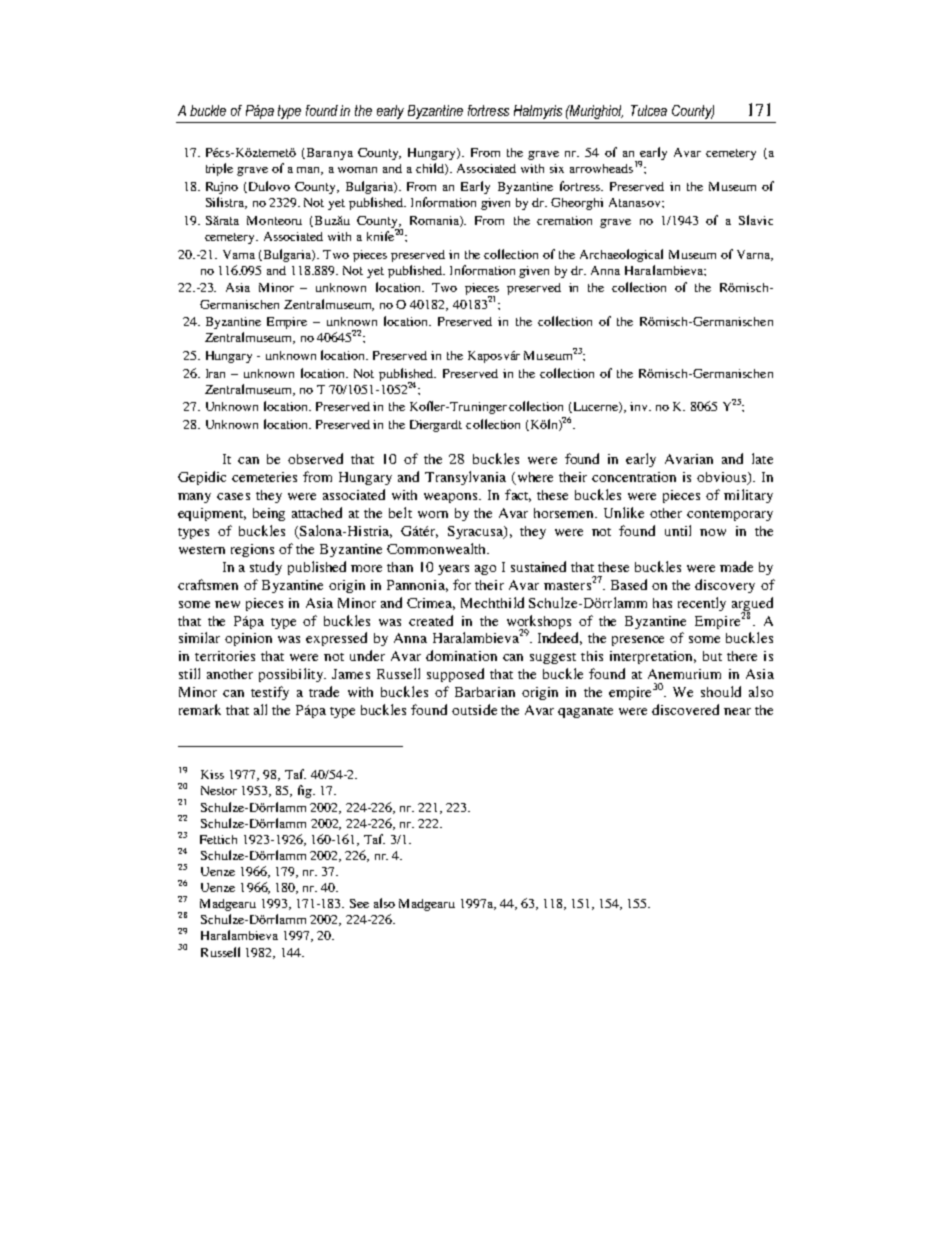 This screenshot has height=1233, width=952. I want to click on triple, so click(219, 169).
